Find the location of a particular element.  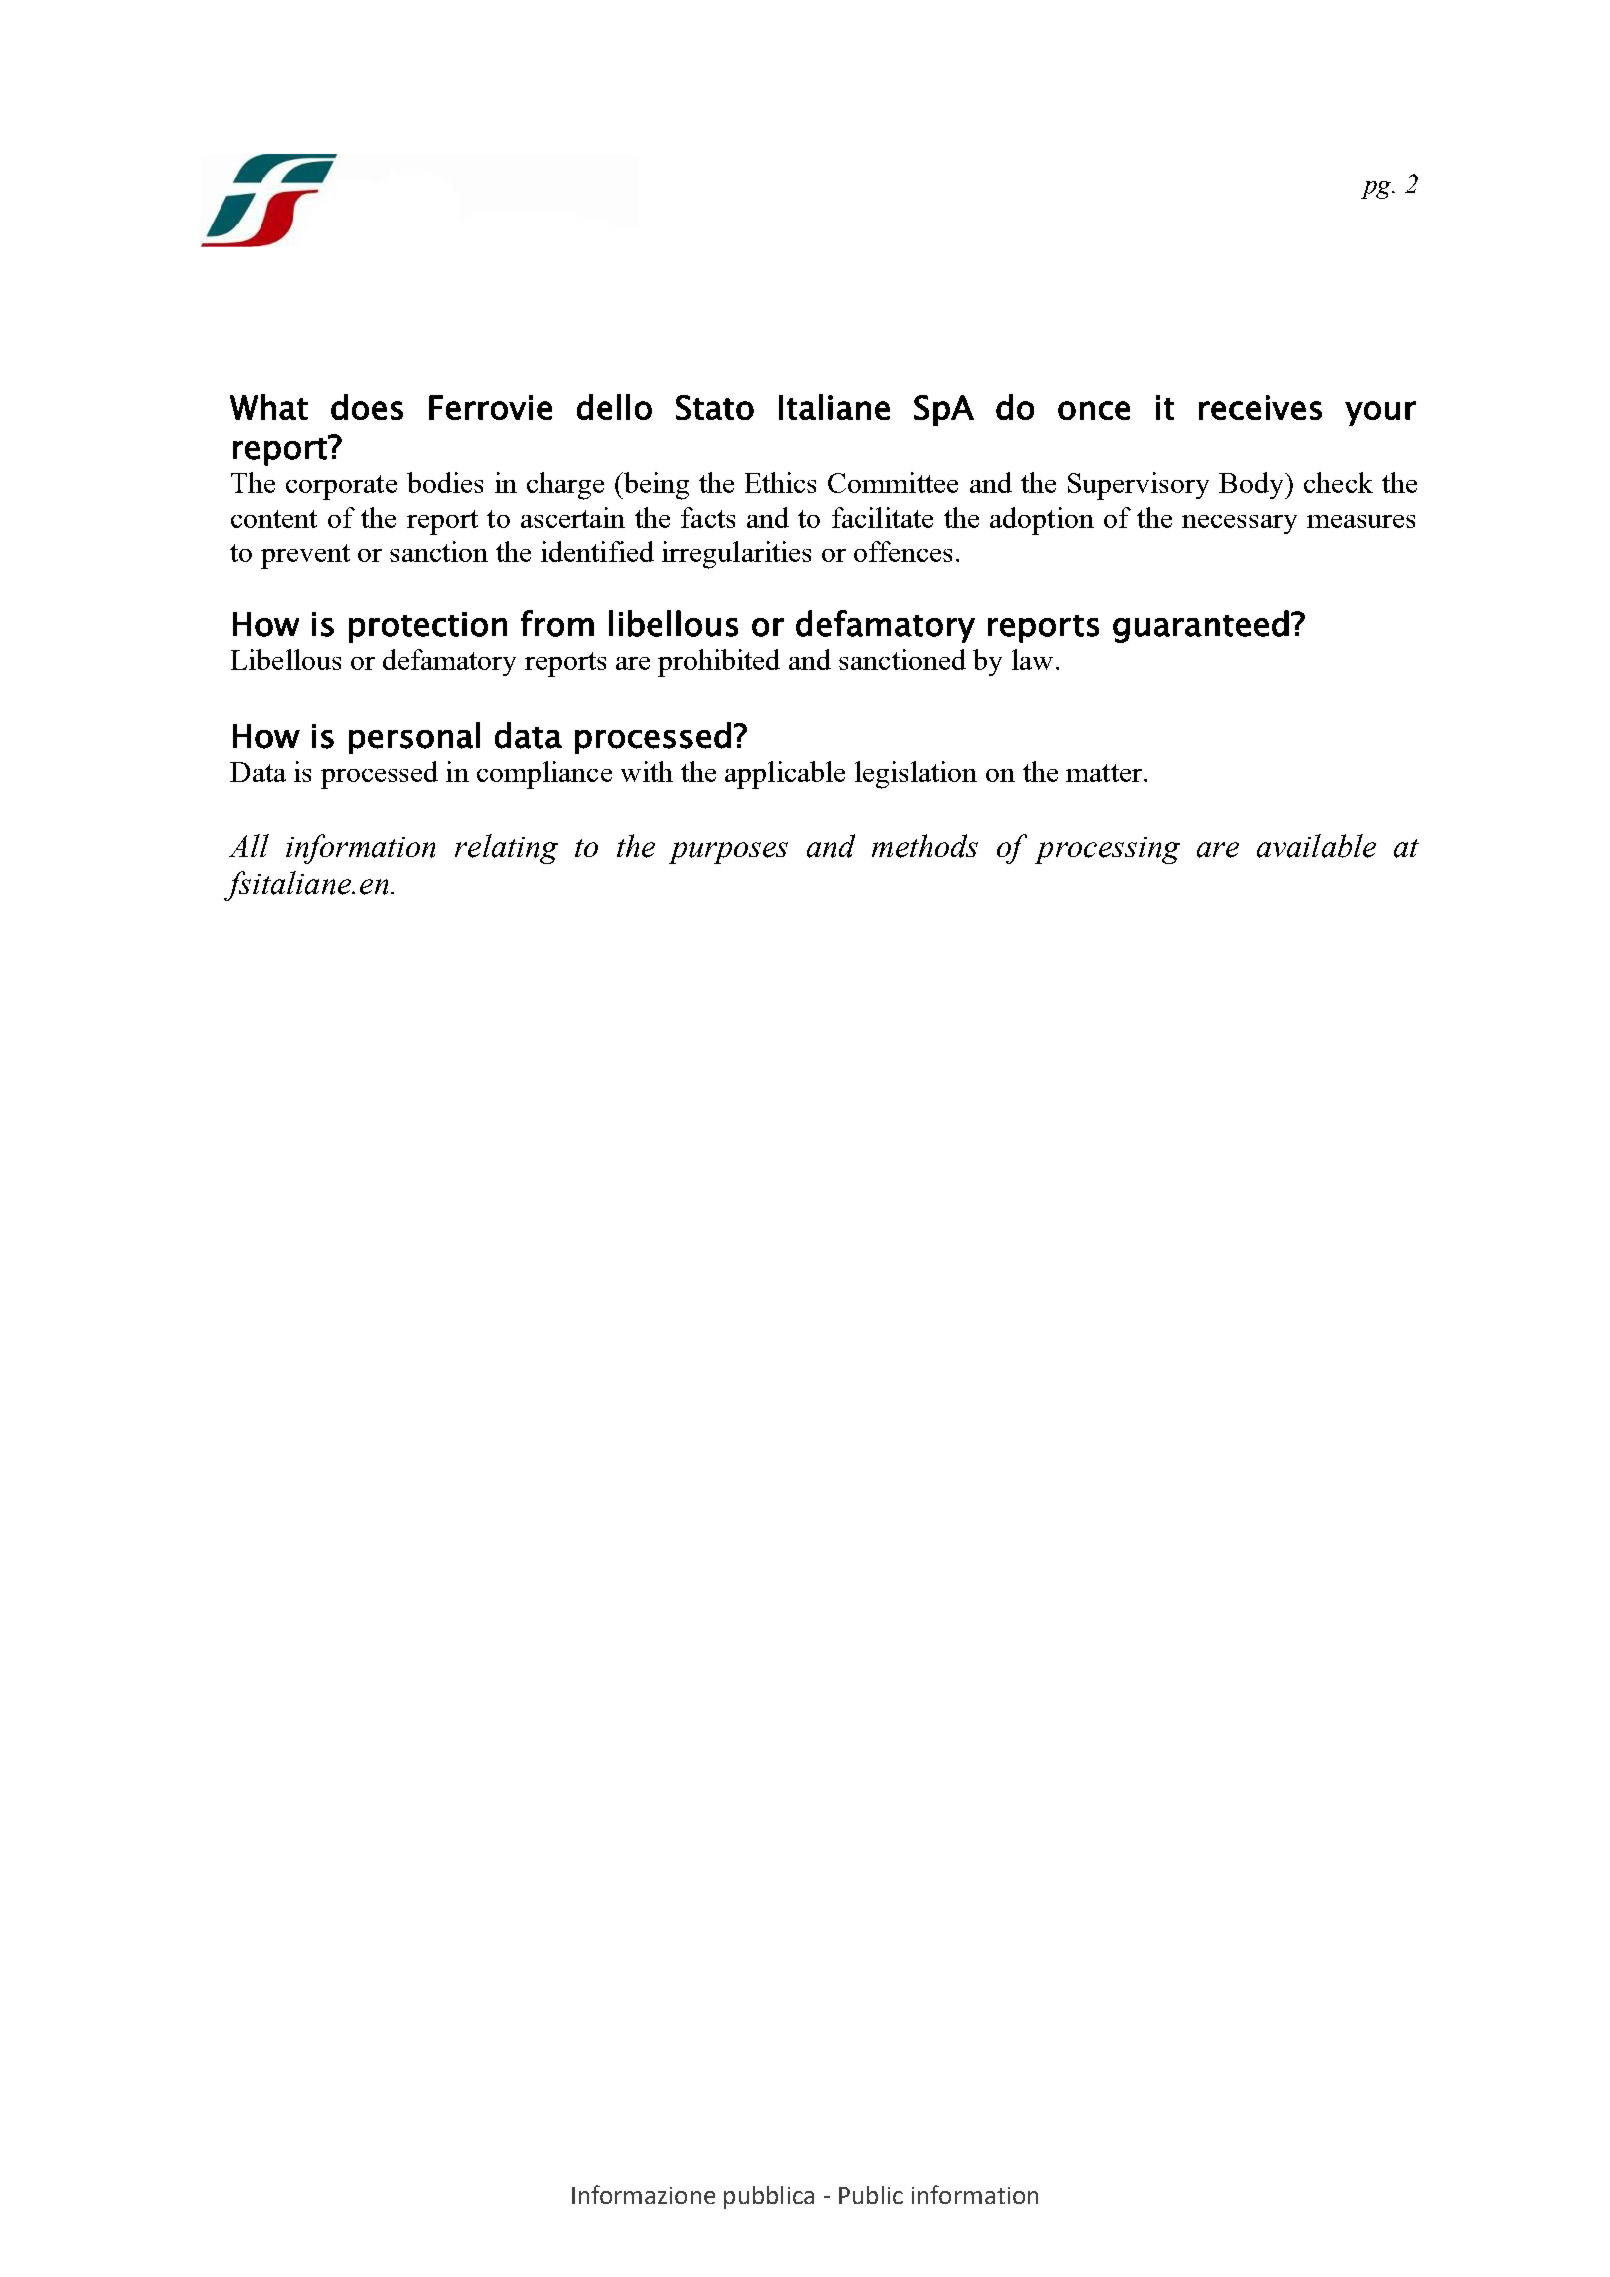

Body is located at coordinates (1253, 485).
